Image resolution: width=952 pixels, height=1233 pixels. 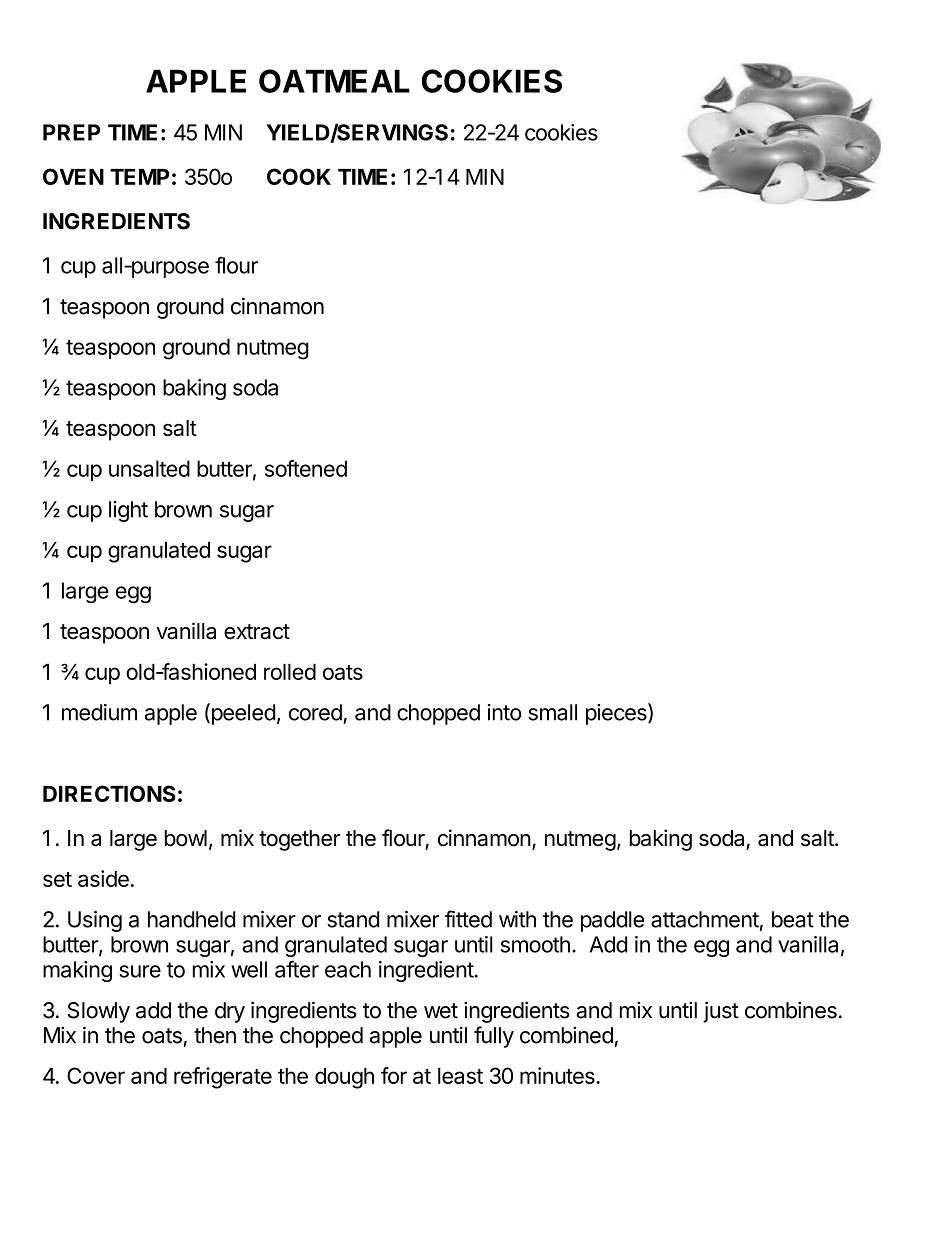 I want to click on OVEN, so click(x=73, y=176).
